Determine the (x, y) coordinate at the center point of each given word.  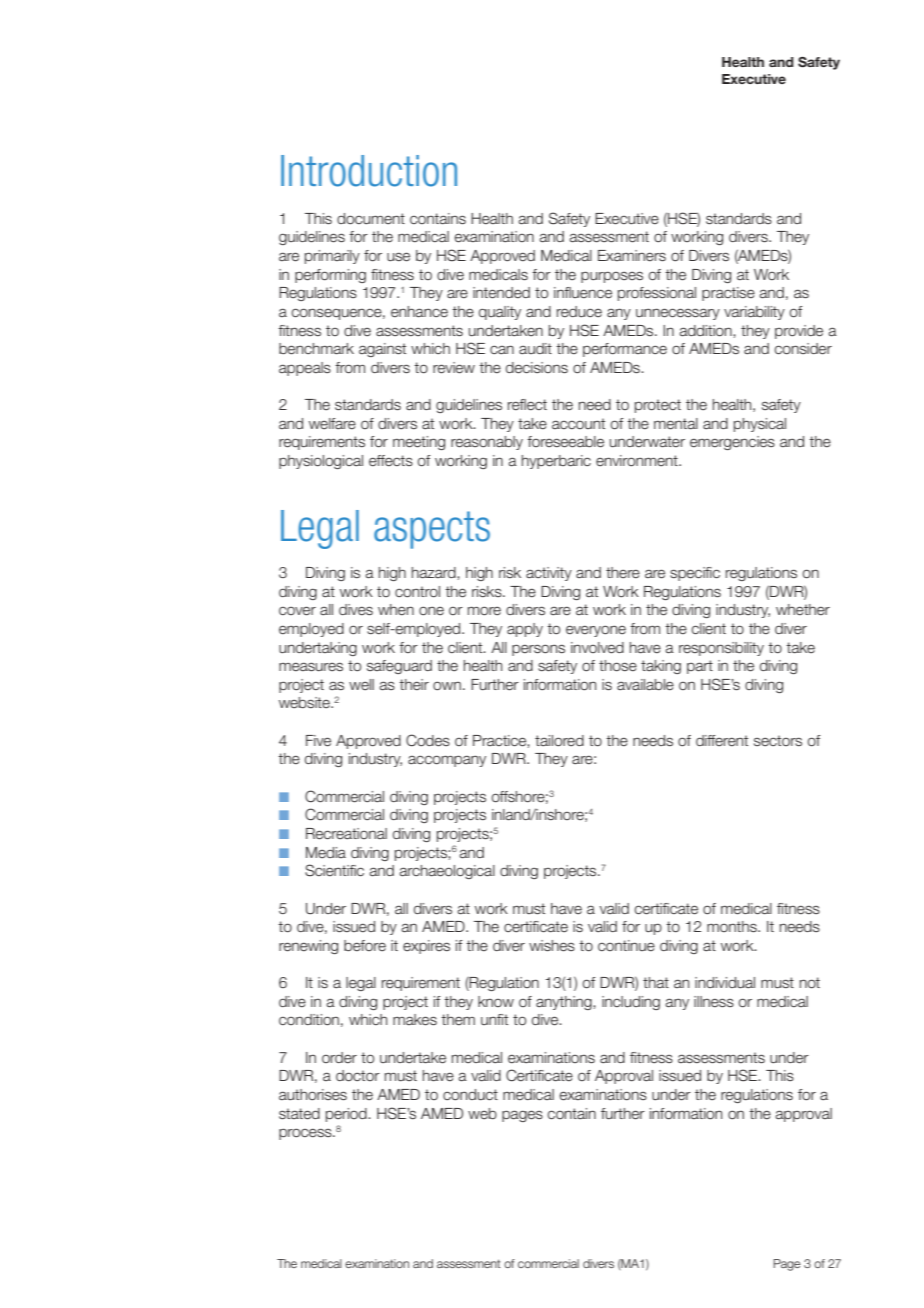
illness (714, 1002)
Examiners (632, 256)
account (578, 423)
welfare (332, 424)
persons (538, 650)
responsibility (721, 649)
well (361, 685)
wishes (552, 946)
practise (728, 294)
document (371, 219)
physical (760, 425)
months (733, 927)
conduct (470, 1095)
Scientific (334, 870)
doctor (358, 1076)
